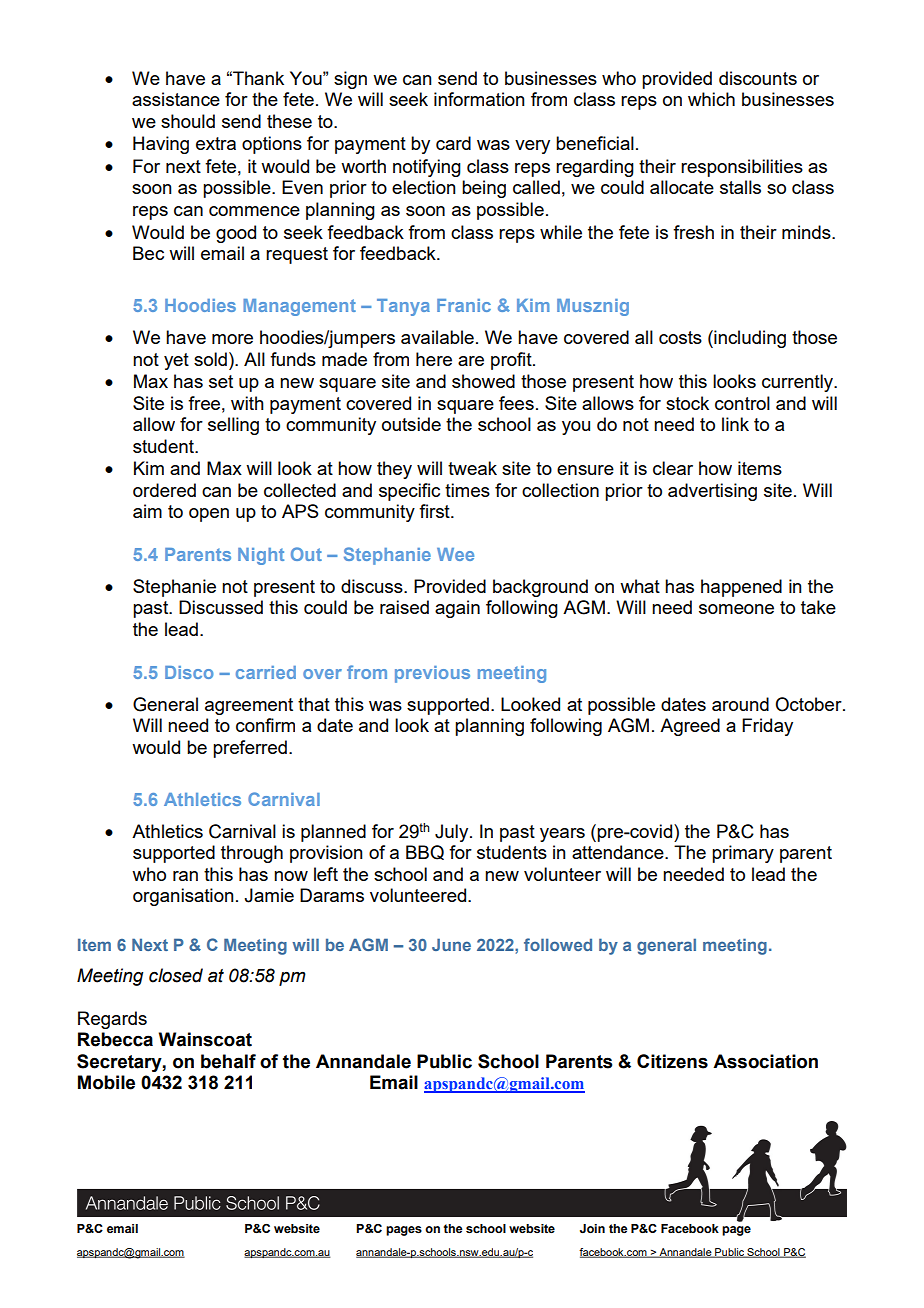 Image resolution: width=924 pixels, height=1308 pixels. What do you see at coordinates (479, 99) in the screenshot?
I see `information` at bounding box center [479, 99].
